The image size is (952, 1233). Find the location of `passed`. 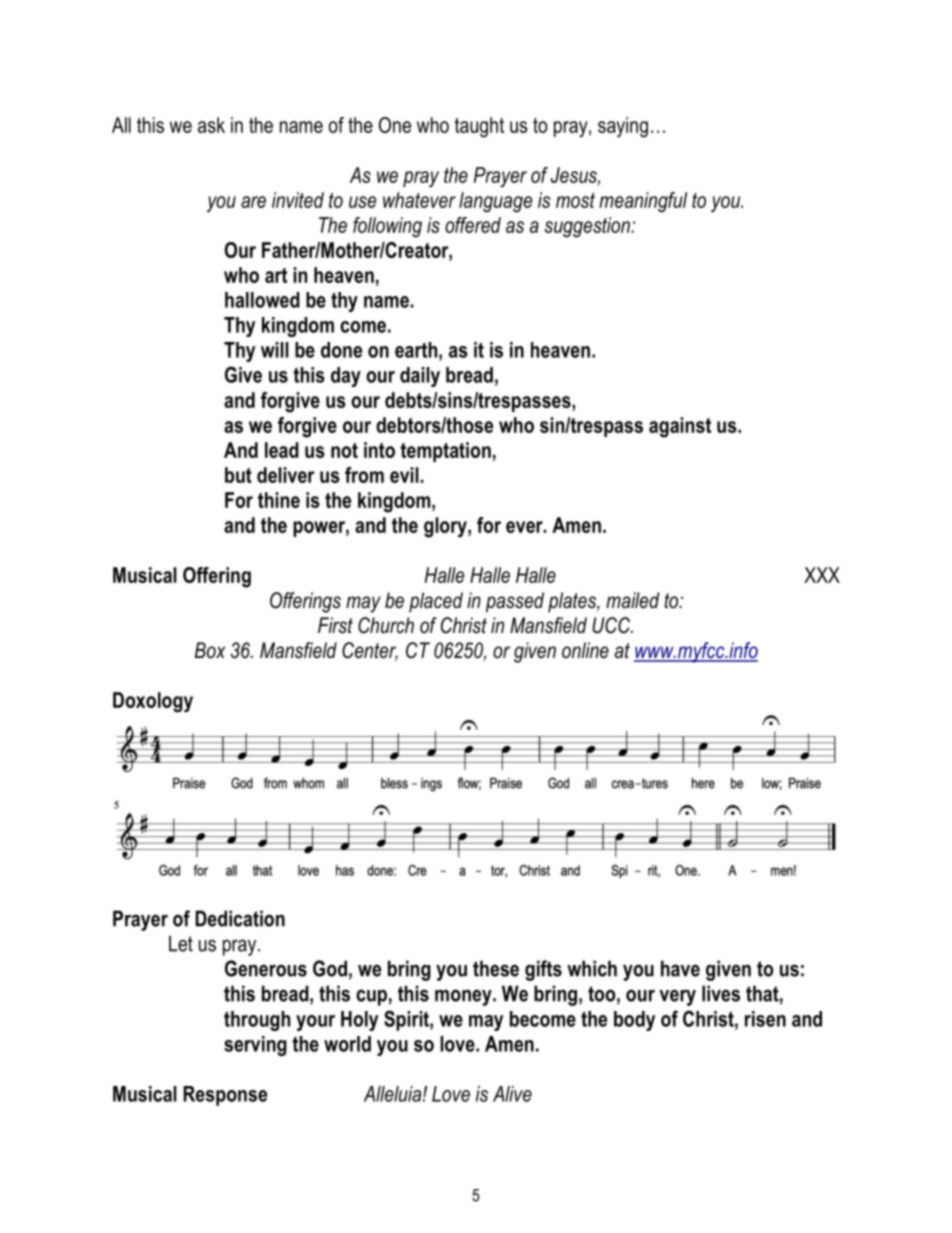

passed is located at coordinates (515, 602).
